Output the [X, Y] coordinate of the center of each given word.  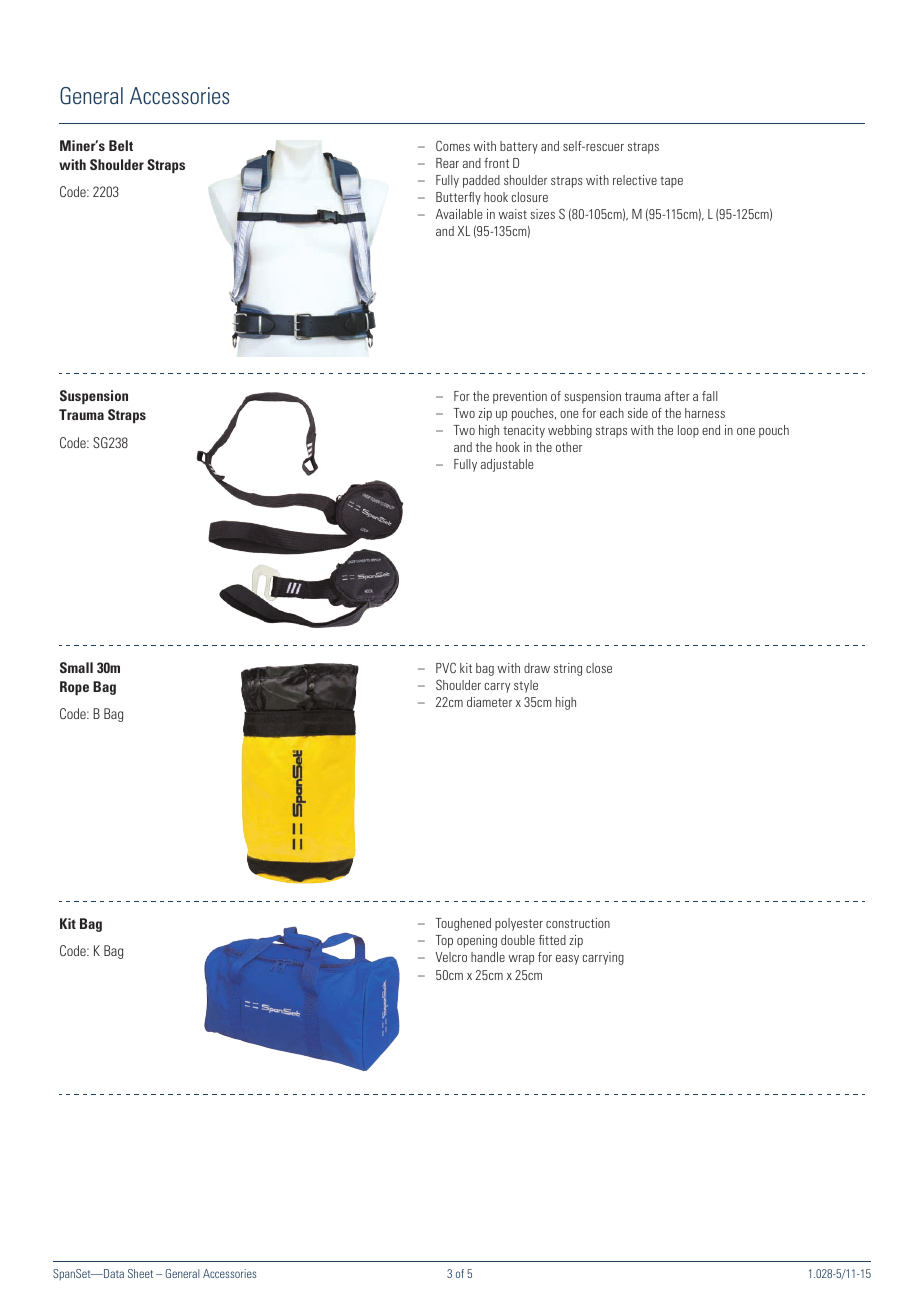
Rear [447, 163]
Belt [121, 145]
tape [671, 182]
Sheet [140, 1273]
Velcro [451, 957]
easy [567, 960]
